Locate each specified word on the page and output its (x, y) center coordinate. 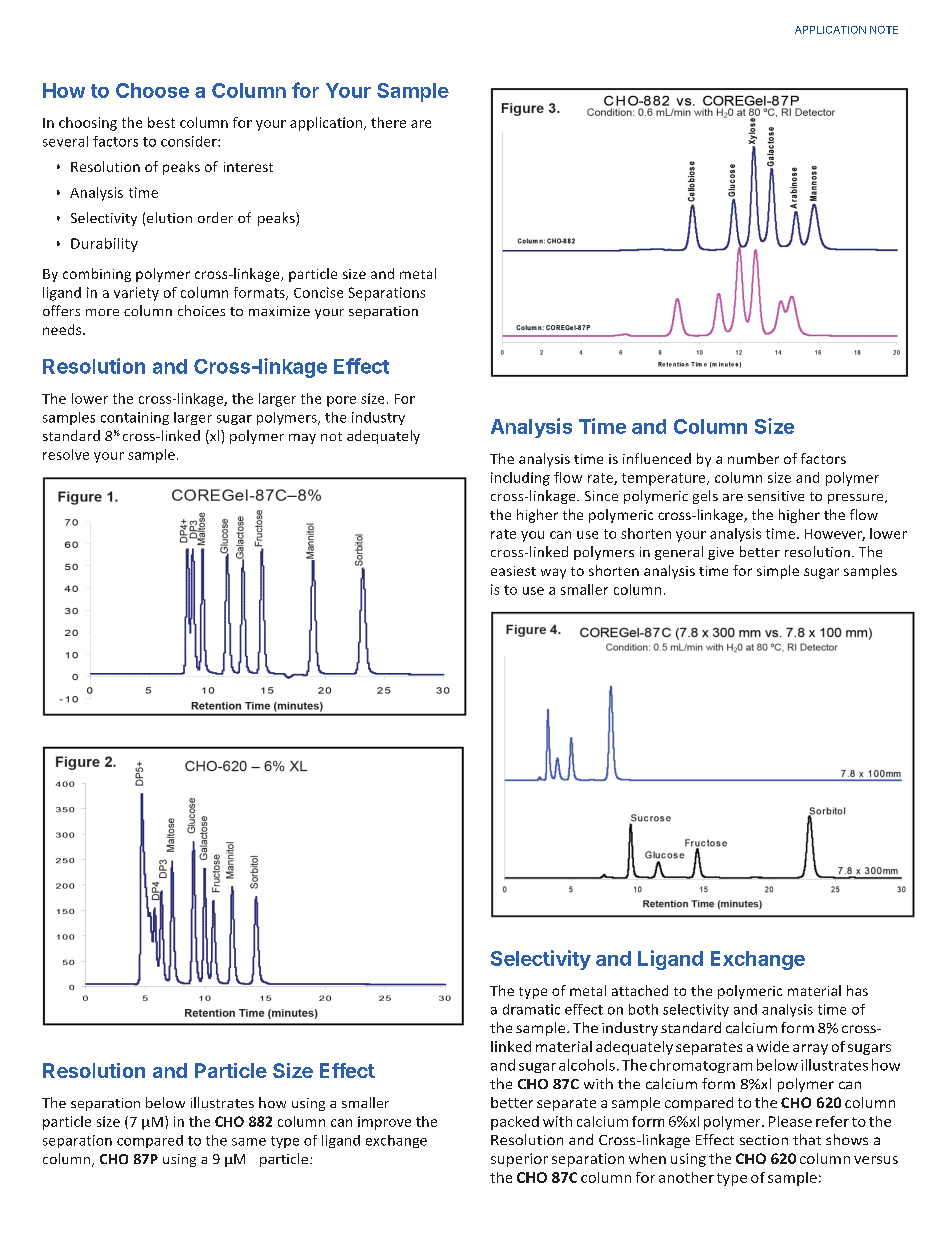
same (249, 1142)
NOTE (884, 30)
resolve (66, 454)
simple (778, 572)
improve (384, 1123)
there (388, 122)
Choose (152, 90)
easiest (513, 571)
